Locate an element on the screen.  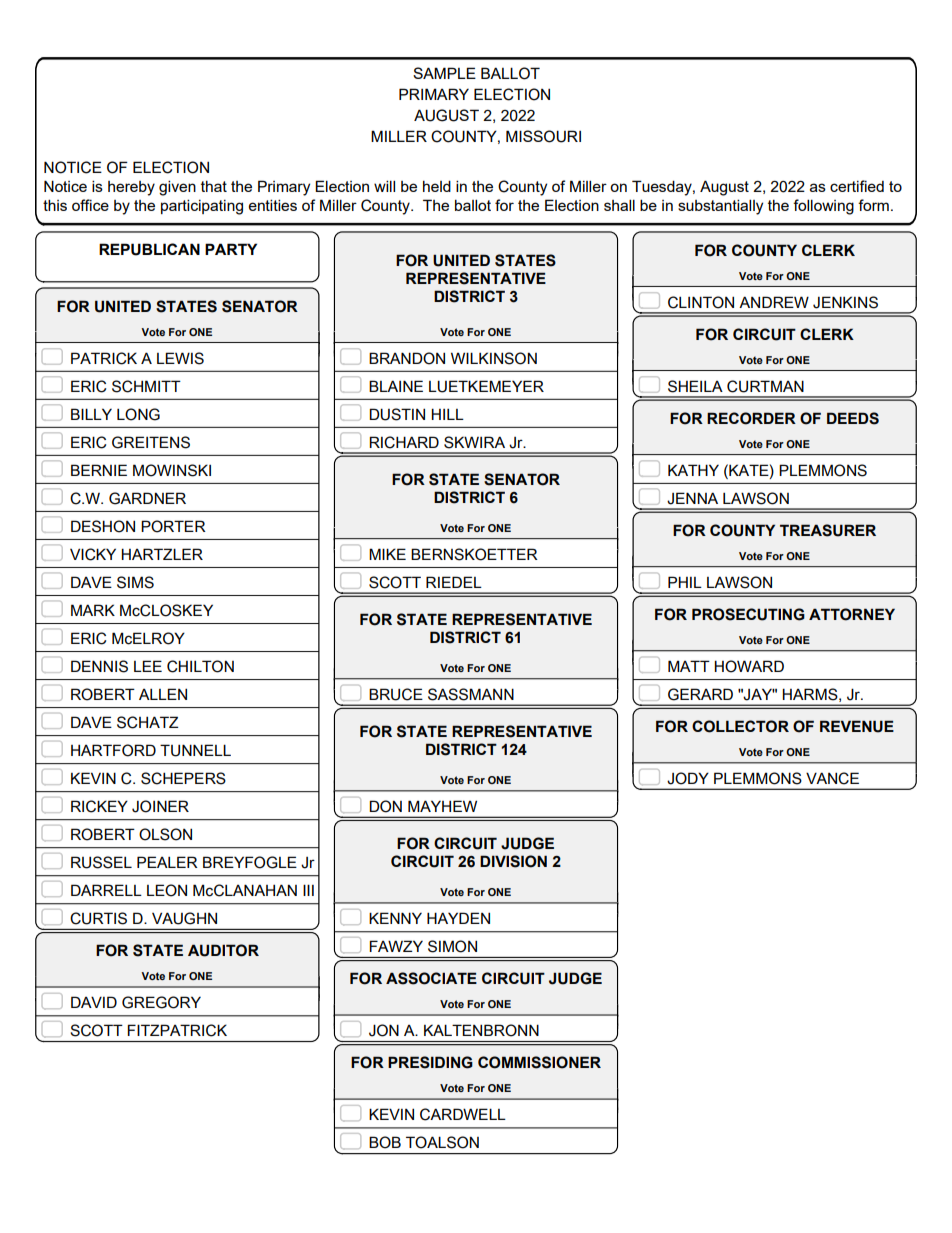
certified is located at coordinates (857, 186).
